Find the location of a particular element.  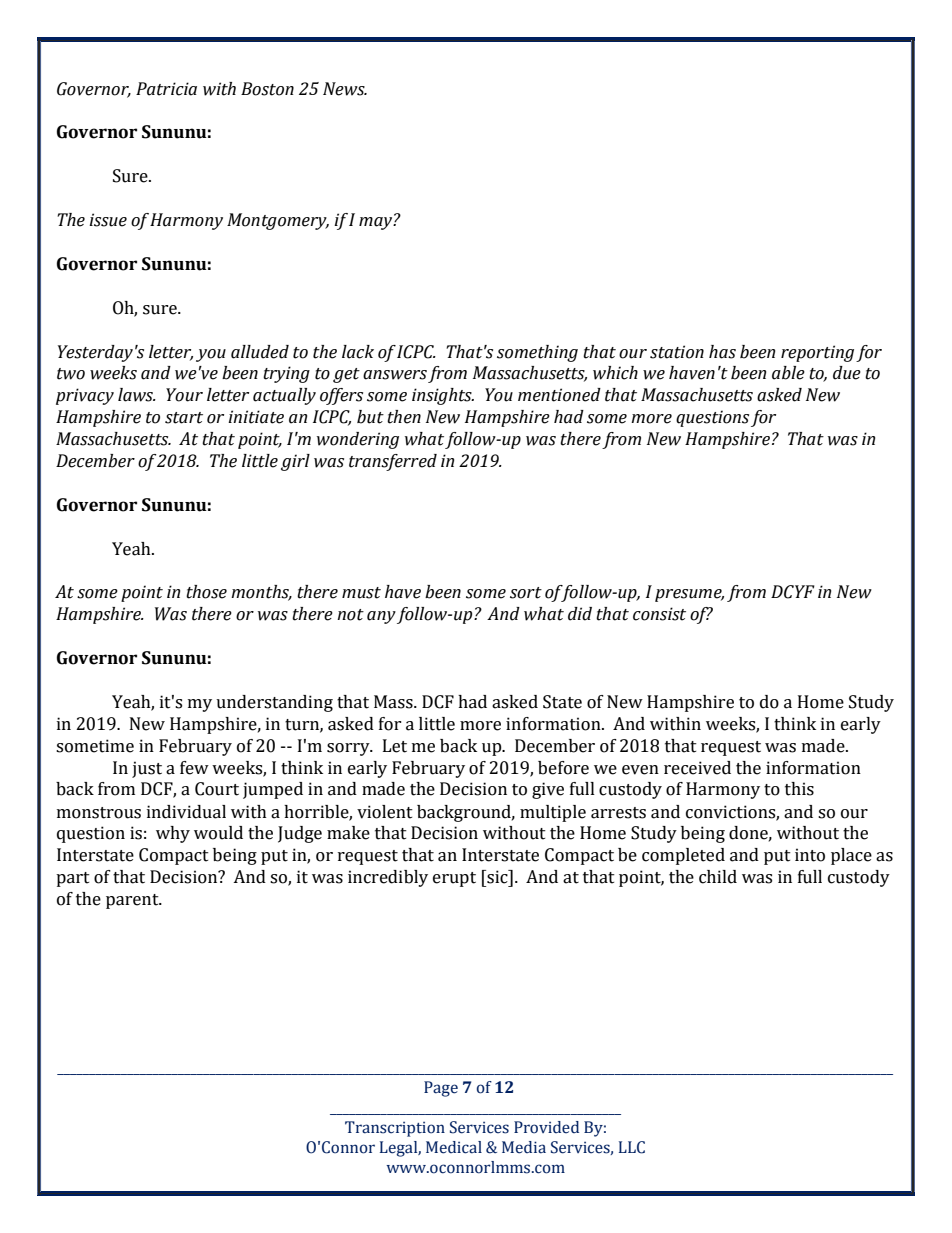

LLC is located at coordinates (632, 1147).
